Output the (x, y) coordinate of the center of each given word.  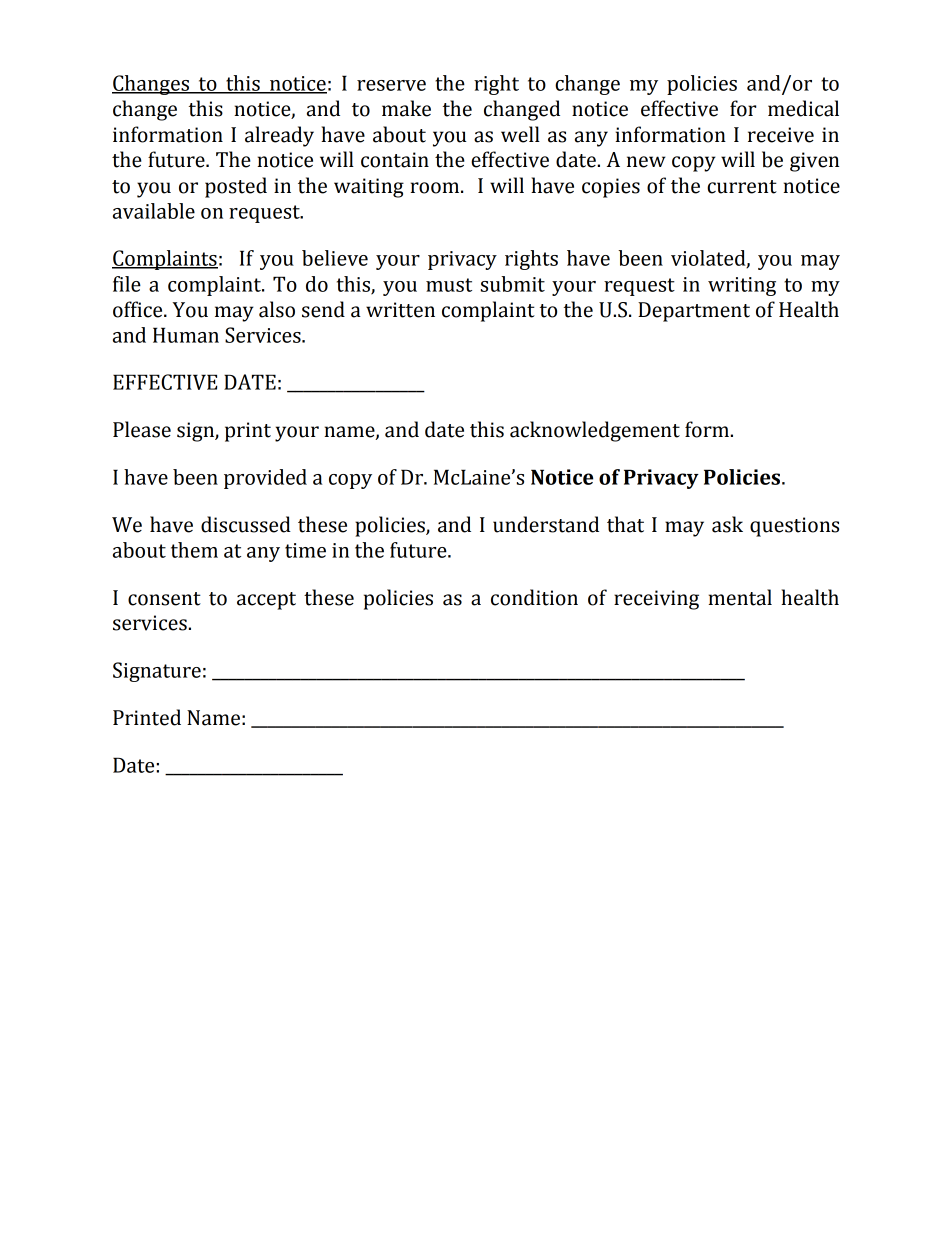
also (277, 309)
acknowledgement (595, 431)
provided (265, 479)
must (449, 285)
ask (727, 524)
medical (803, 108)
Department (694, 312)
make (406, 108)
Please (142, 429)
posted (236, 187)
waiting (369, 188)
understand (546, 524)
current (742, 187)
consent (164, 599)
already (279, 136)
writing (742, 286)
